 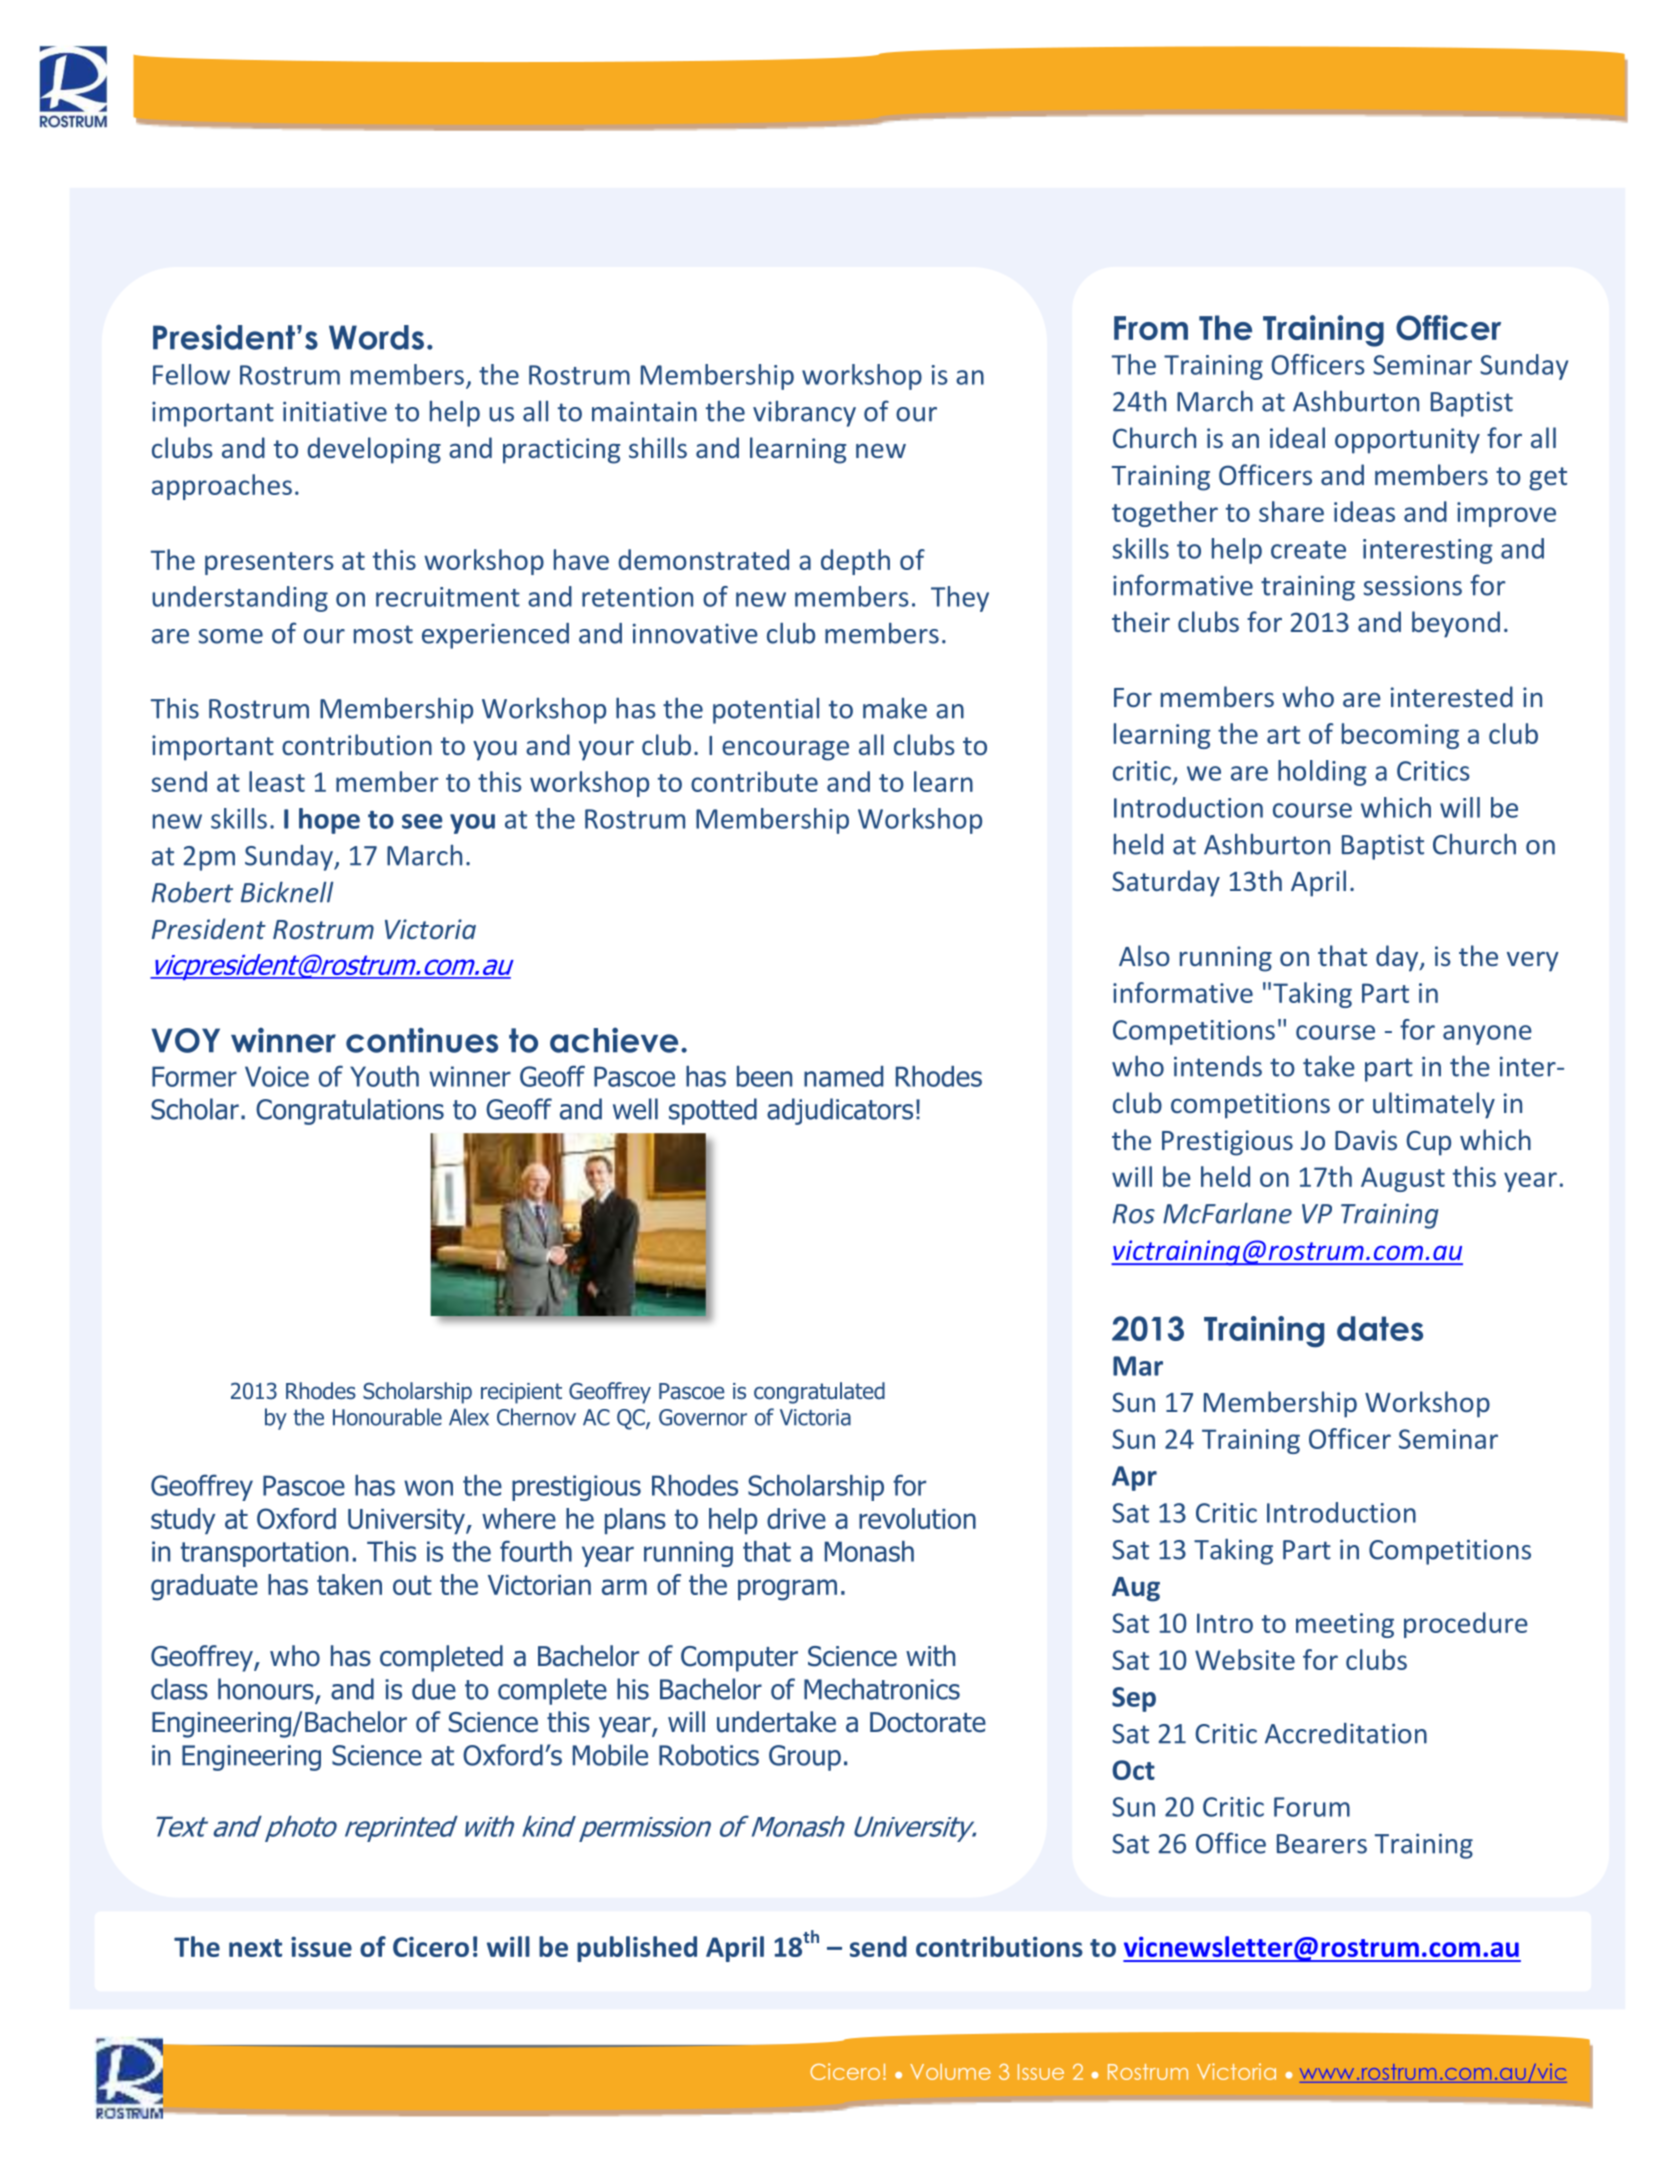 I want to click on Robert, so click(x=192, y=892).
